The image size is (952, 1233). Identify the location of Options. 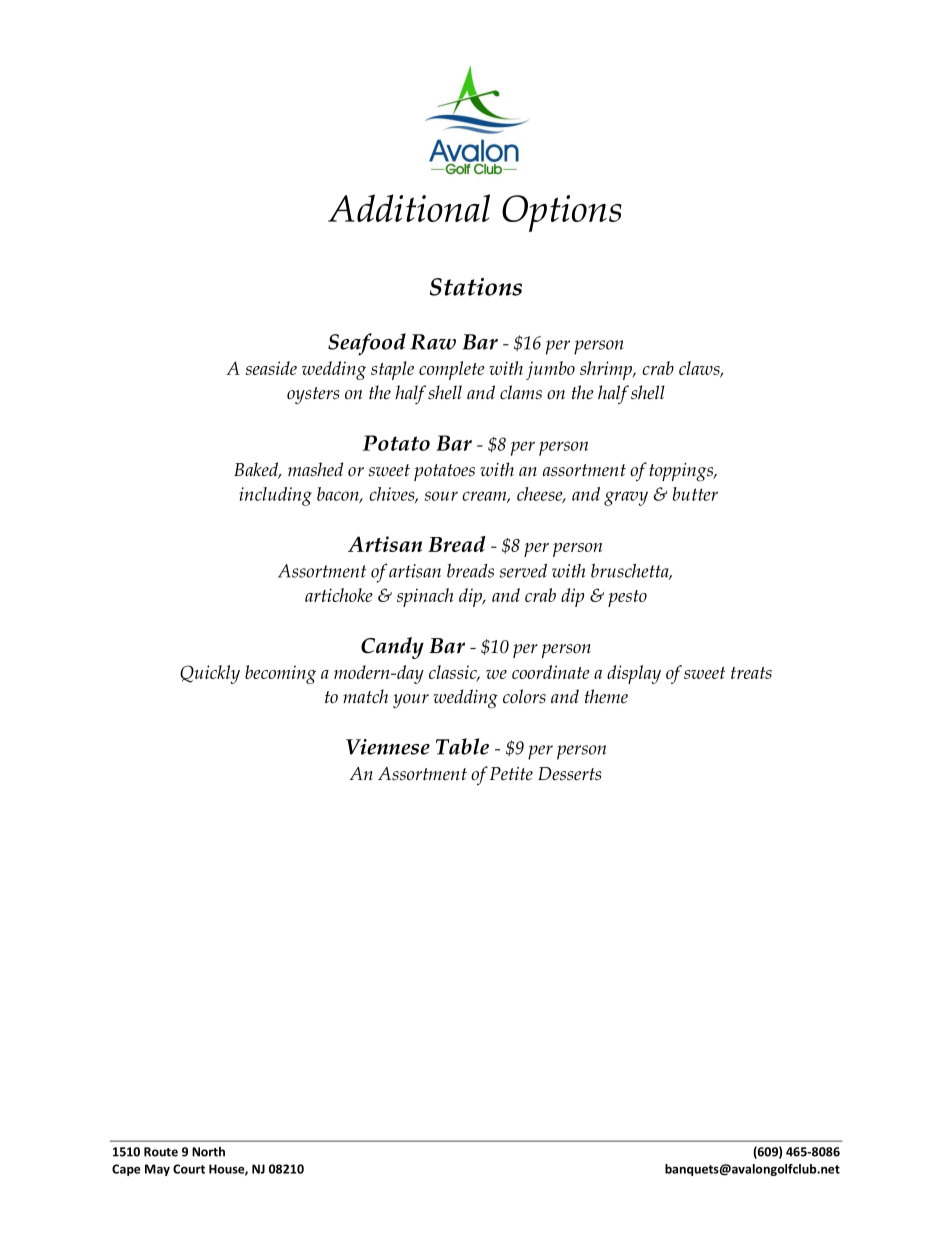
(562, 213).
